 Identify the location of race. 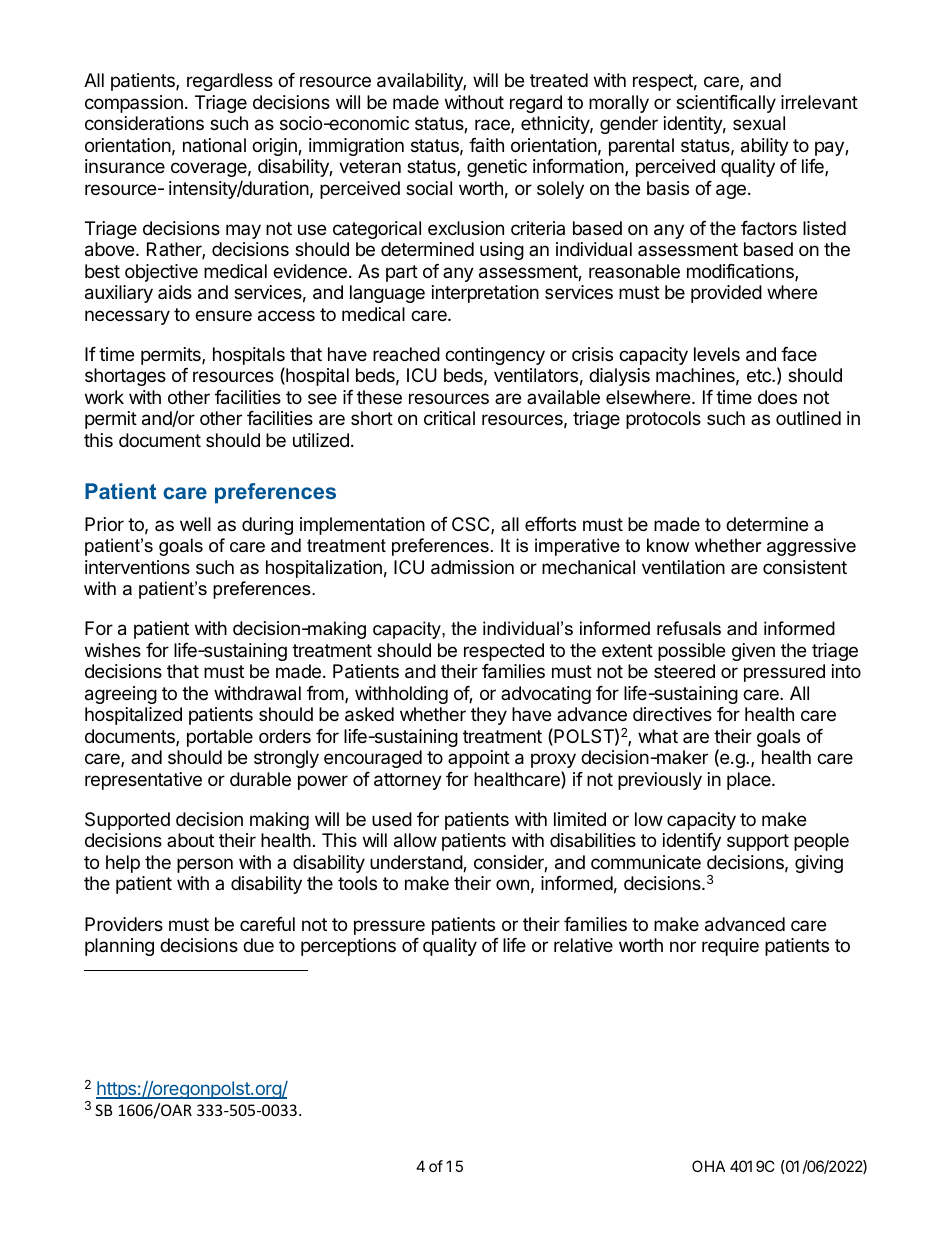
(493, 126).
